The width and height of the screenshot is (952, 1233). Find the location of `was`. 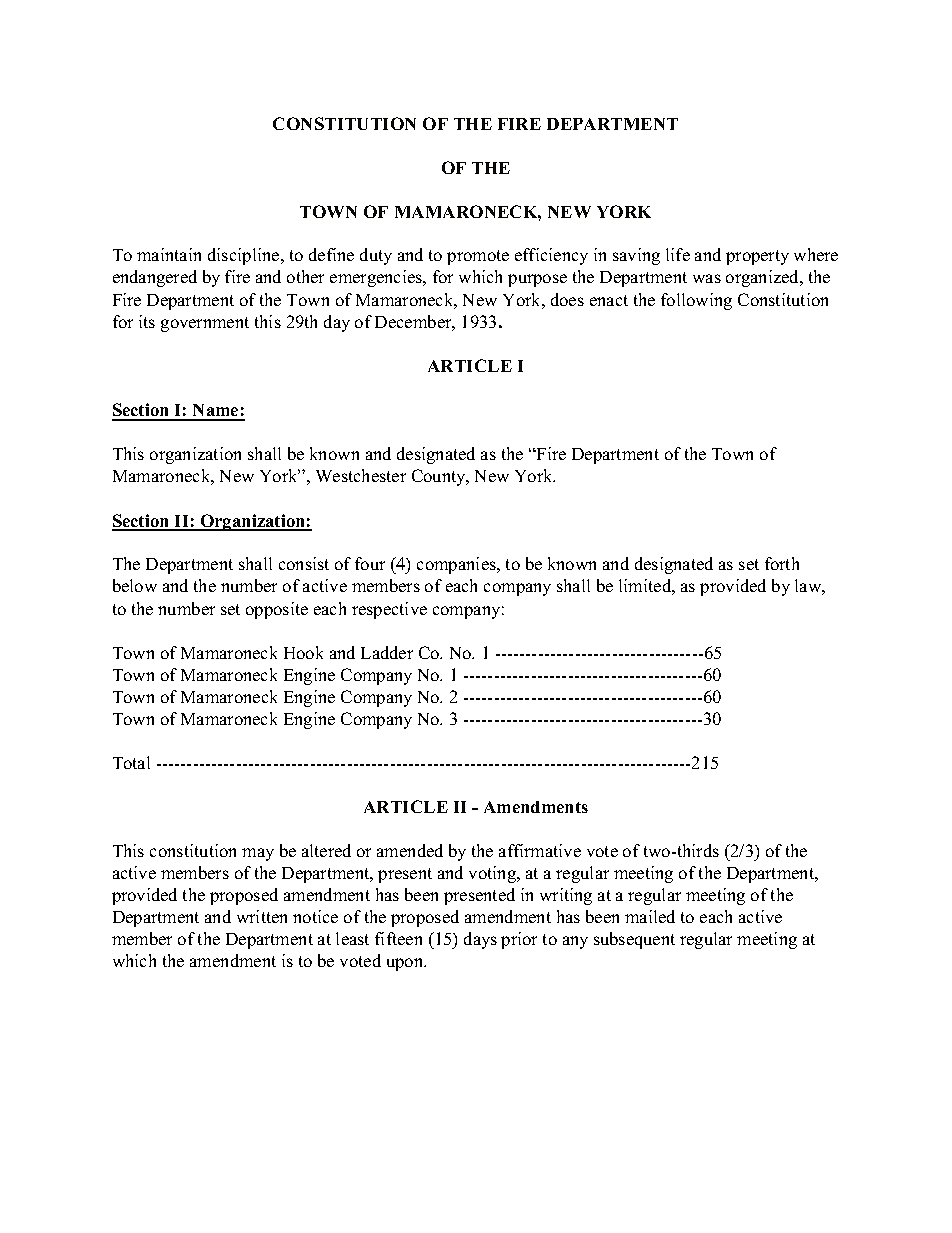

was is located at coordinates (707, 278).
